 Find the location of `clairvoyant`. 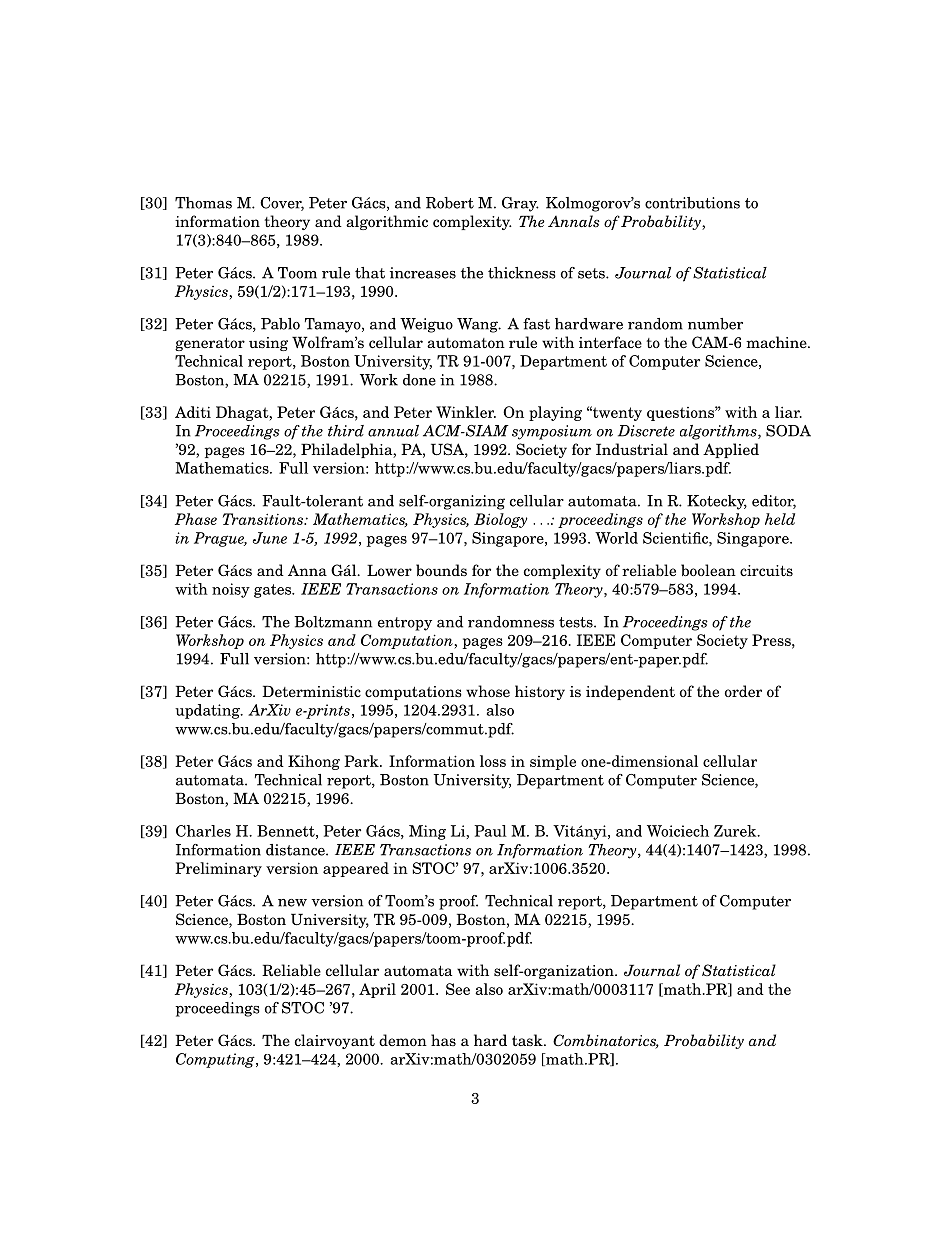

clairvoyant is located at coordinates (335, 1041).
